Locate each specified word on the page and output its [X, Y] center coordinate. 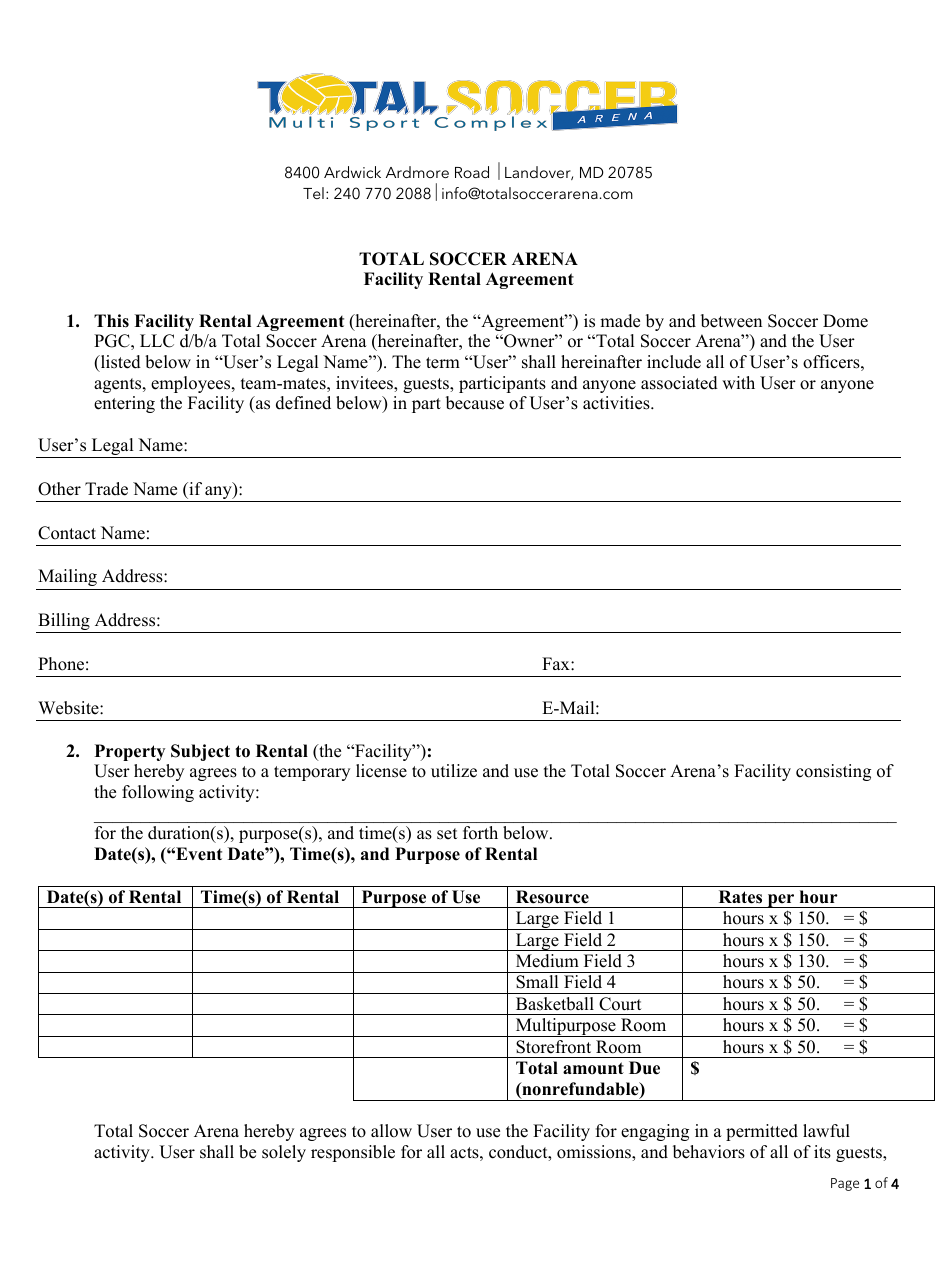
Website [69, 708]
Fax [557, 663]
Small [537, 982]
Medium [547, 961]
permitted [762, 1132]
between [731, 321]
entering [124, 404]
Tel [313, 193]
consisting [833, 772]
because [475, 403]
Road [472, 172]
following [158, 793]
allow [391, 1131]
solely [284, 1153]
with [738, 382]
